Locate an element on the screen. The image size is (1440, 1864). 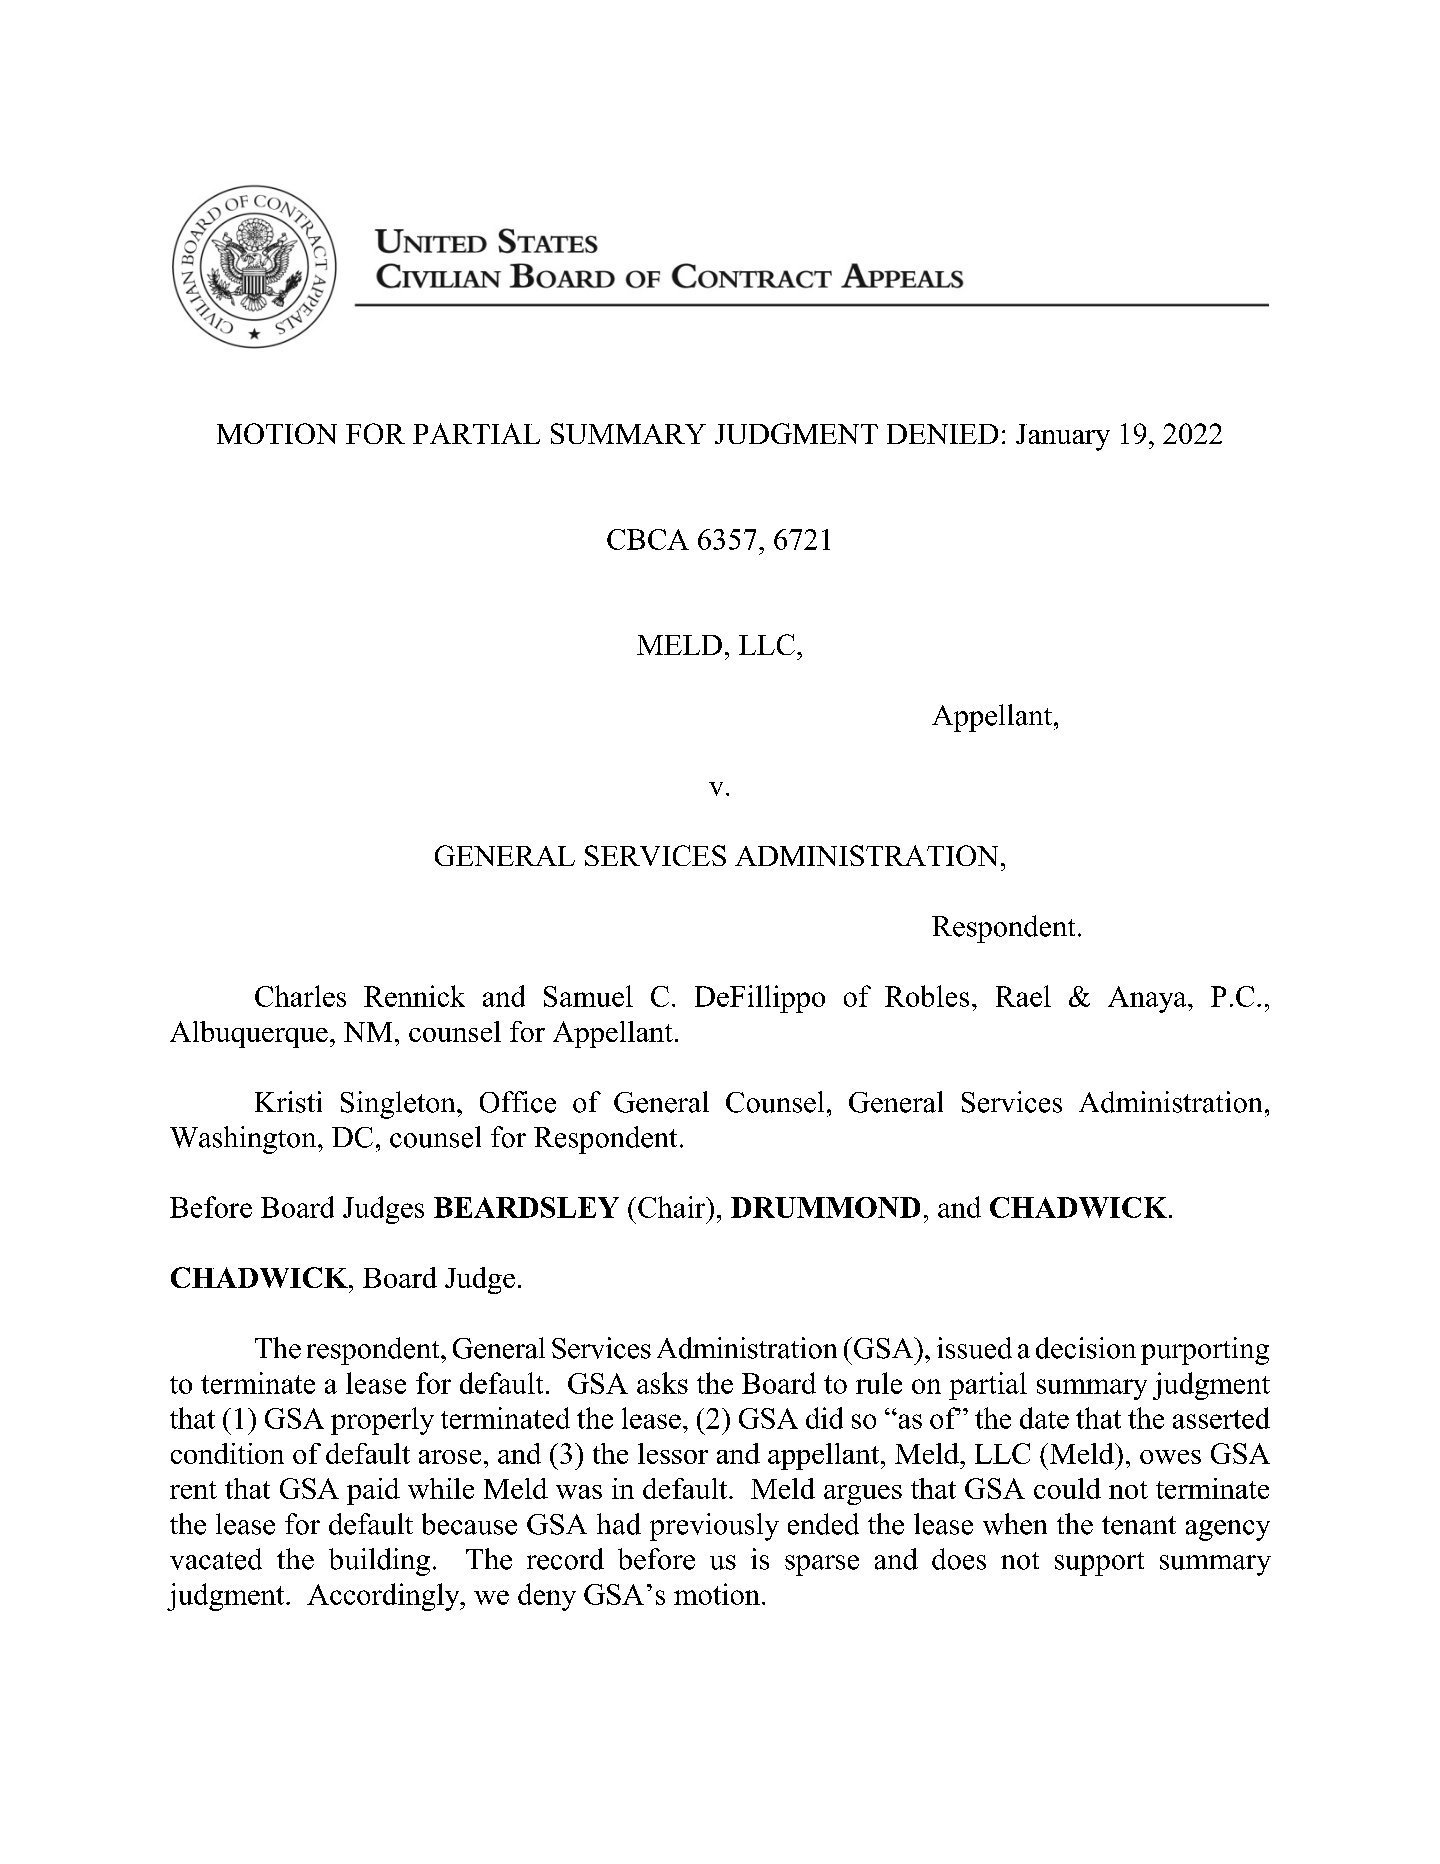
DENIED is located at coordinates (942, 434).
